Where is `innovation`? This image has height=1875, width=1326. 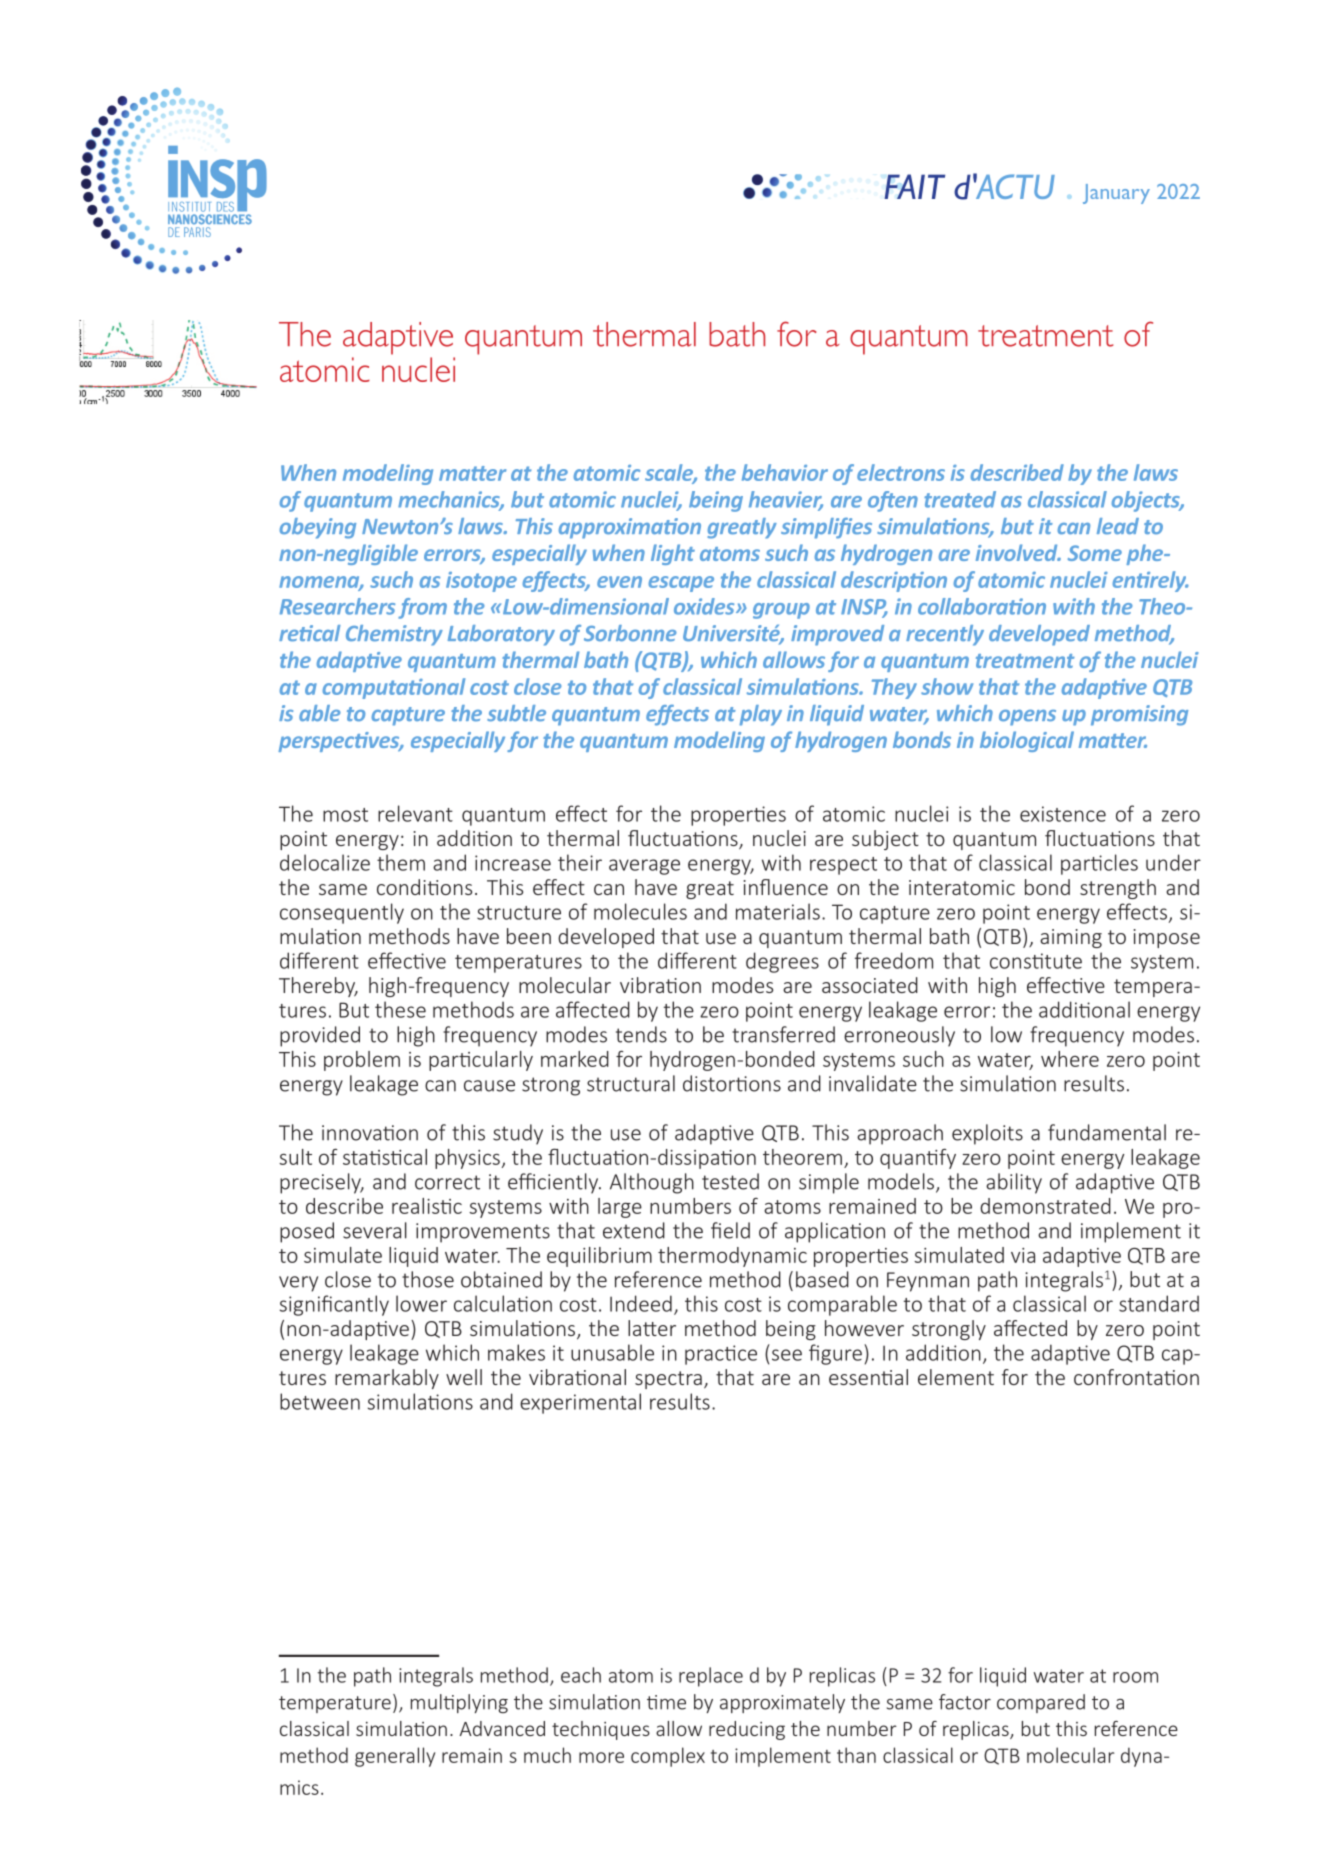
innovation is located at coordinates (370, 1133).
